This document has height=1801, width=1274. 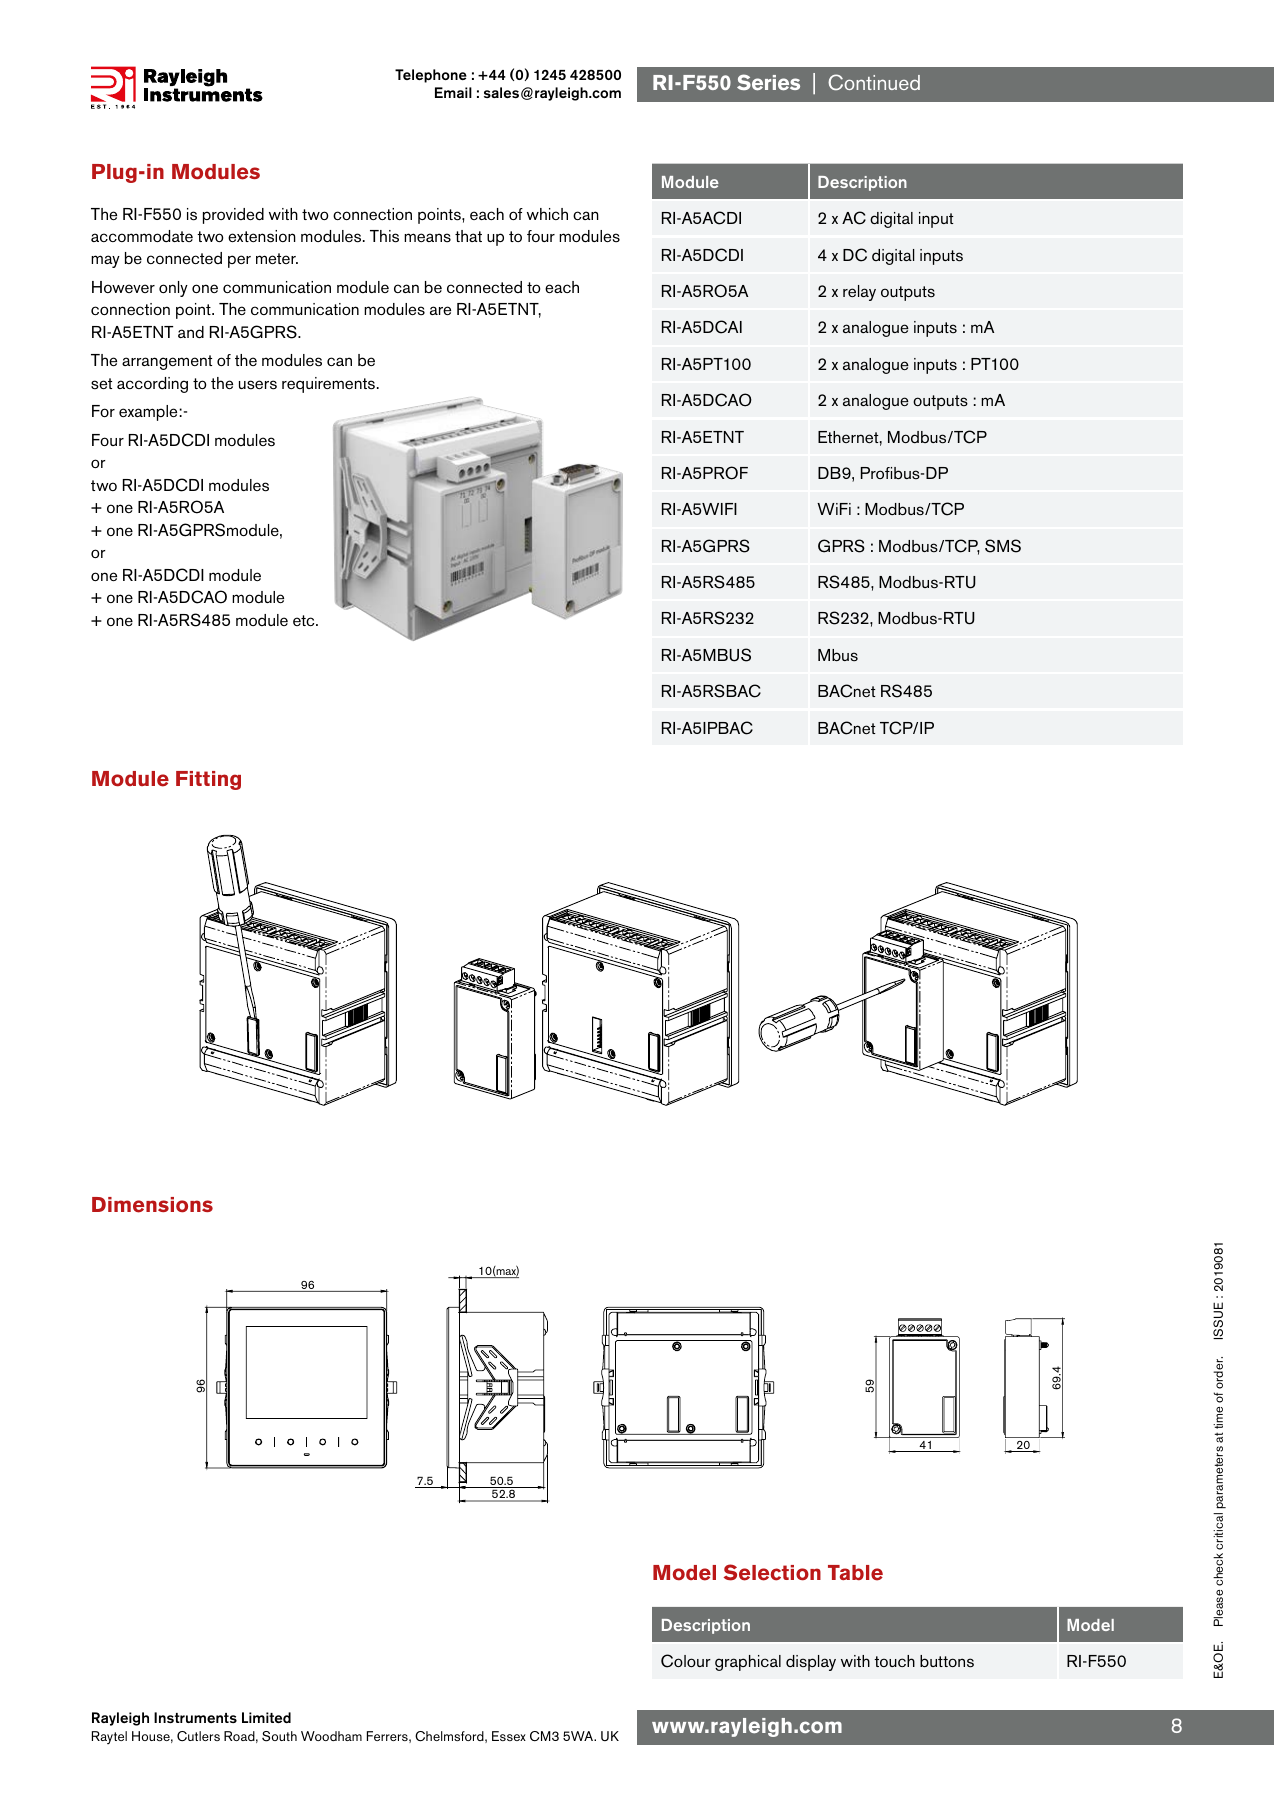 I want to click on SMS, so click(x=1003, y=546).
